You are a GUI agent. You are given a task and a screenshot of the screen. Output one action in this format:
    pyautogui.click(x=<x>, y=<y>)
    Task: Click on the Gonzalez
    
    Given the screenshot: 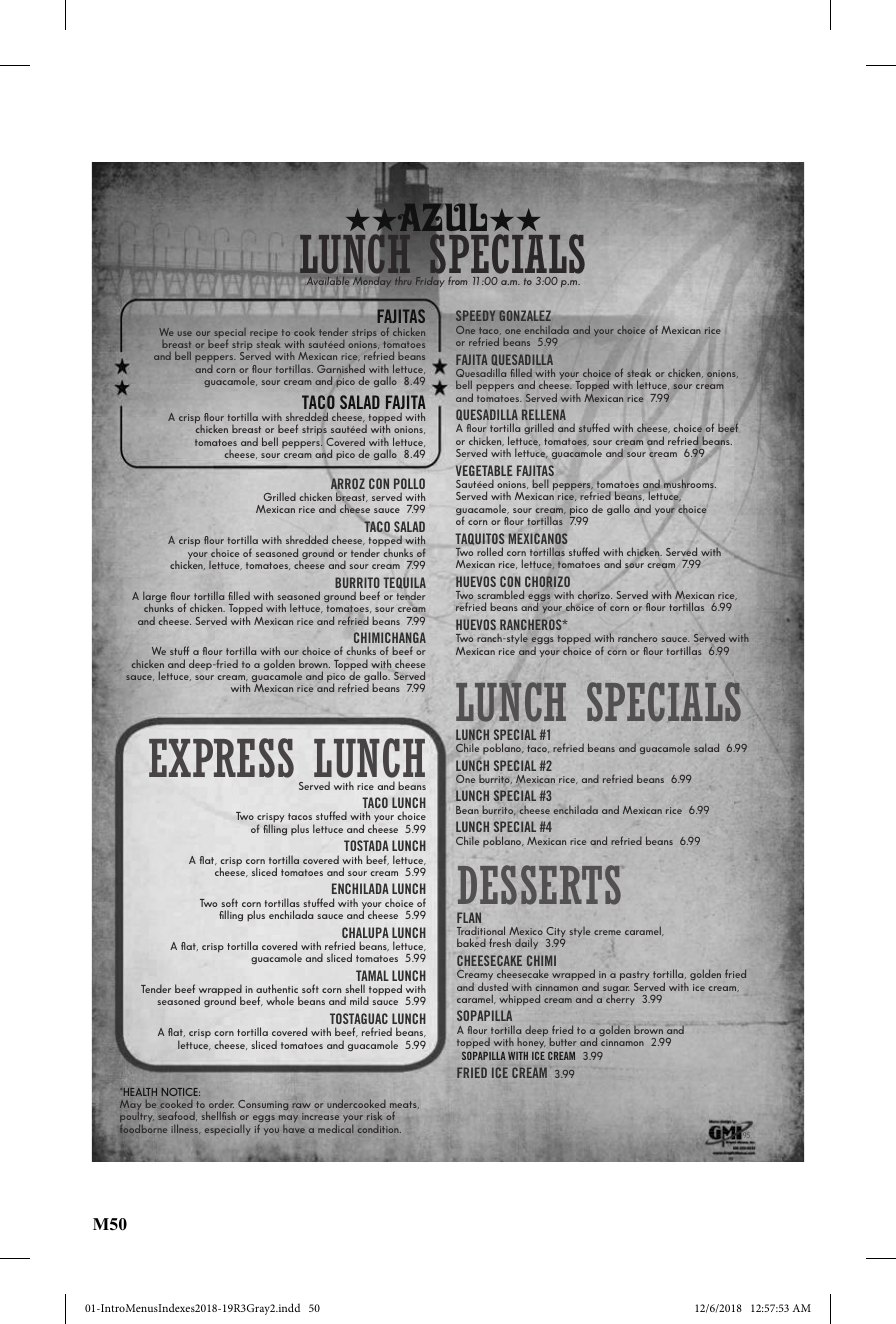 What is the action you would take?
    pyautogui.click(x=525, y=315)
